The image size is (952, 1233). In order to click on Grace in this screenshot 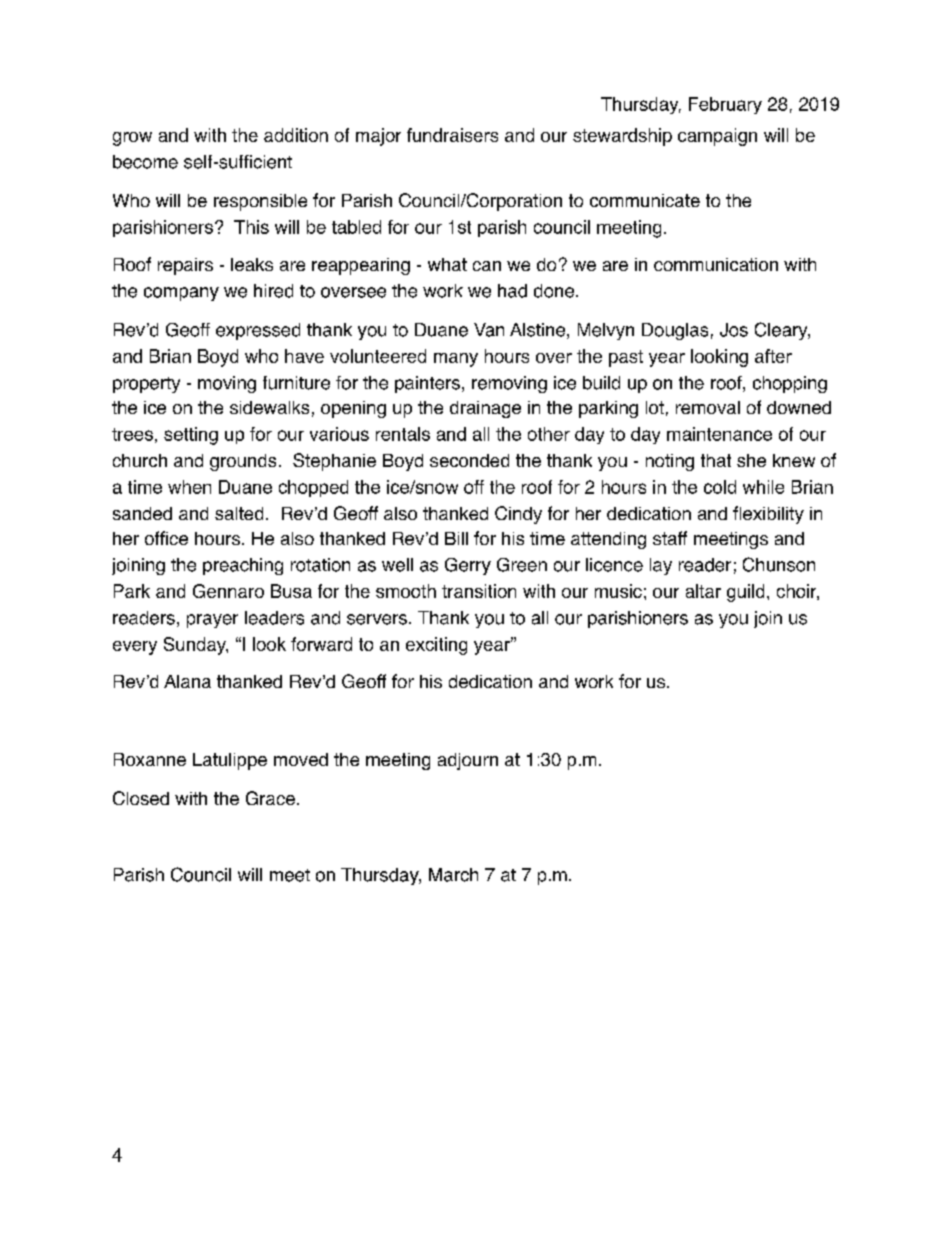, I will do `click(270, 798)`.
